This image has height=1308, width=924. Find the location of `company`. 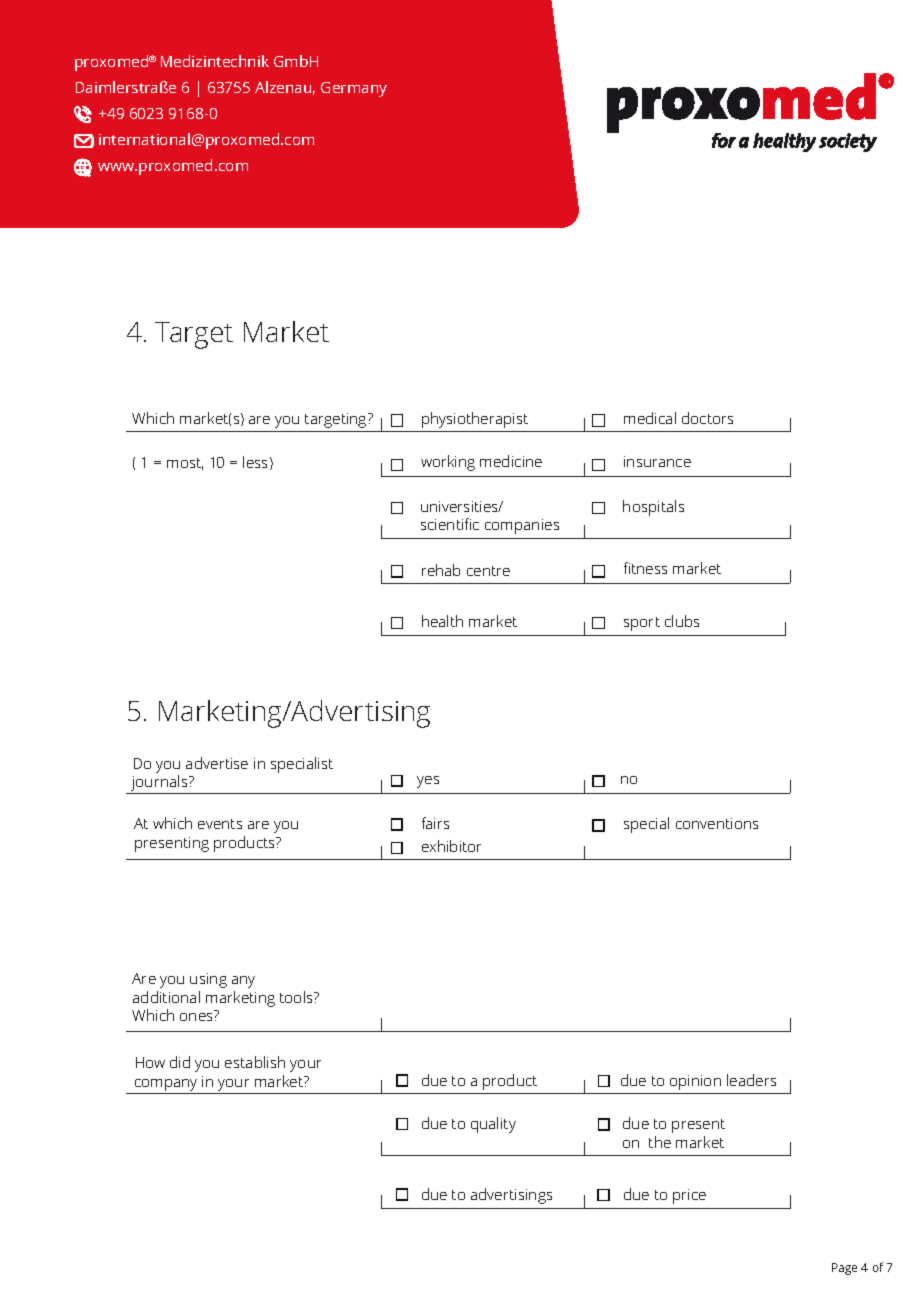

company is located at coordinates (166, 1085).
